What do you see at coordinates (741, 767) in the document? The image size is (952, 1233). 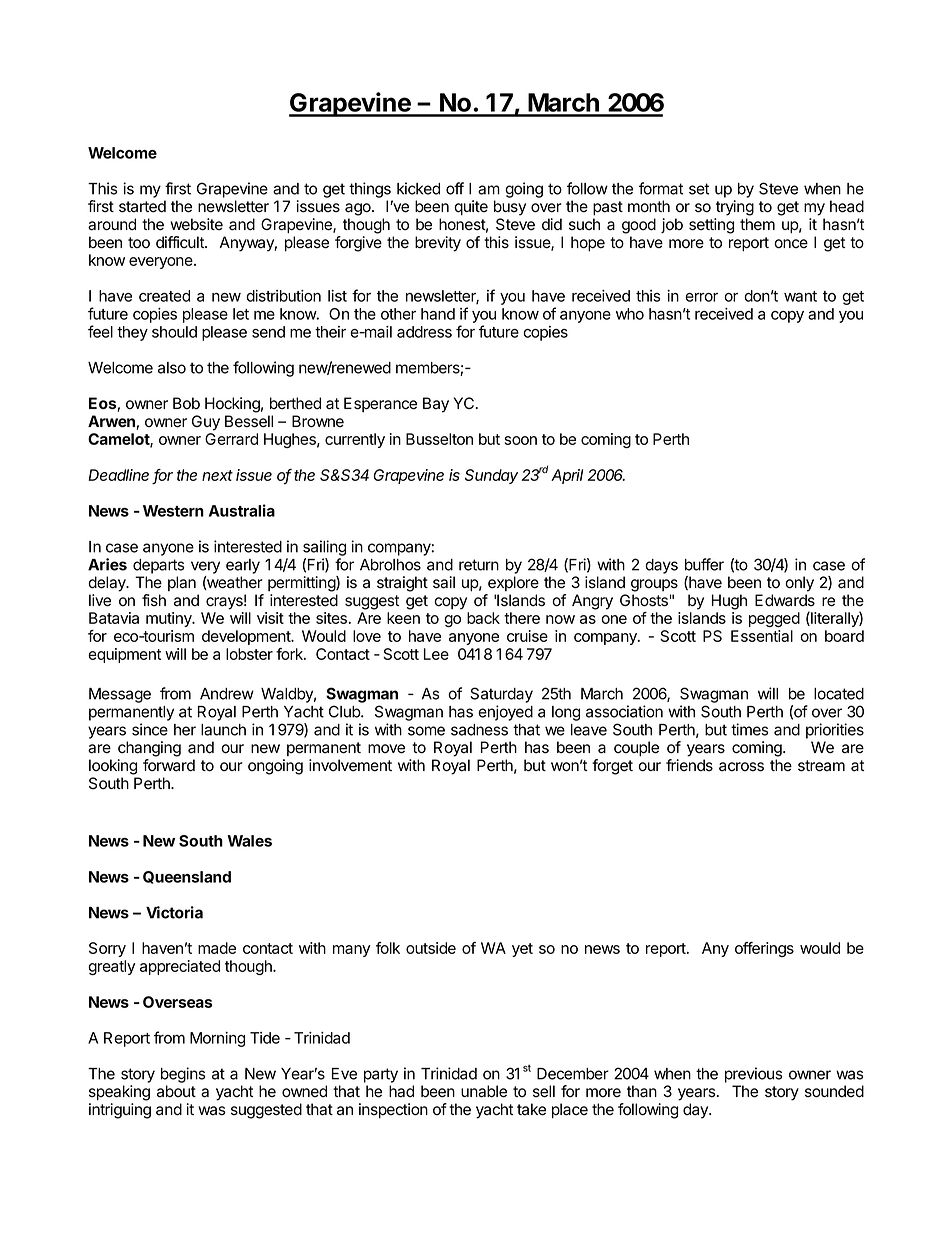 I see `across` at bounding box center [741, 767].
